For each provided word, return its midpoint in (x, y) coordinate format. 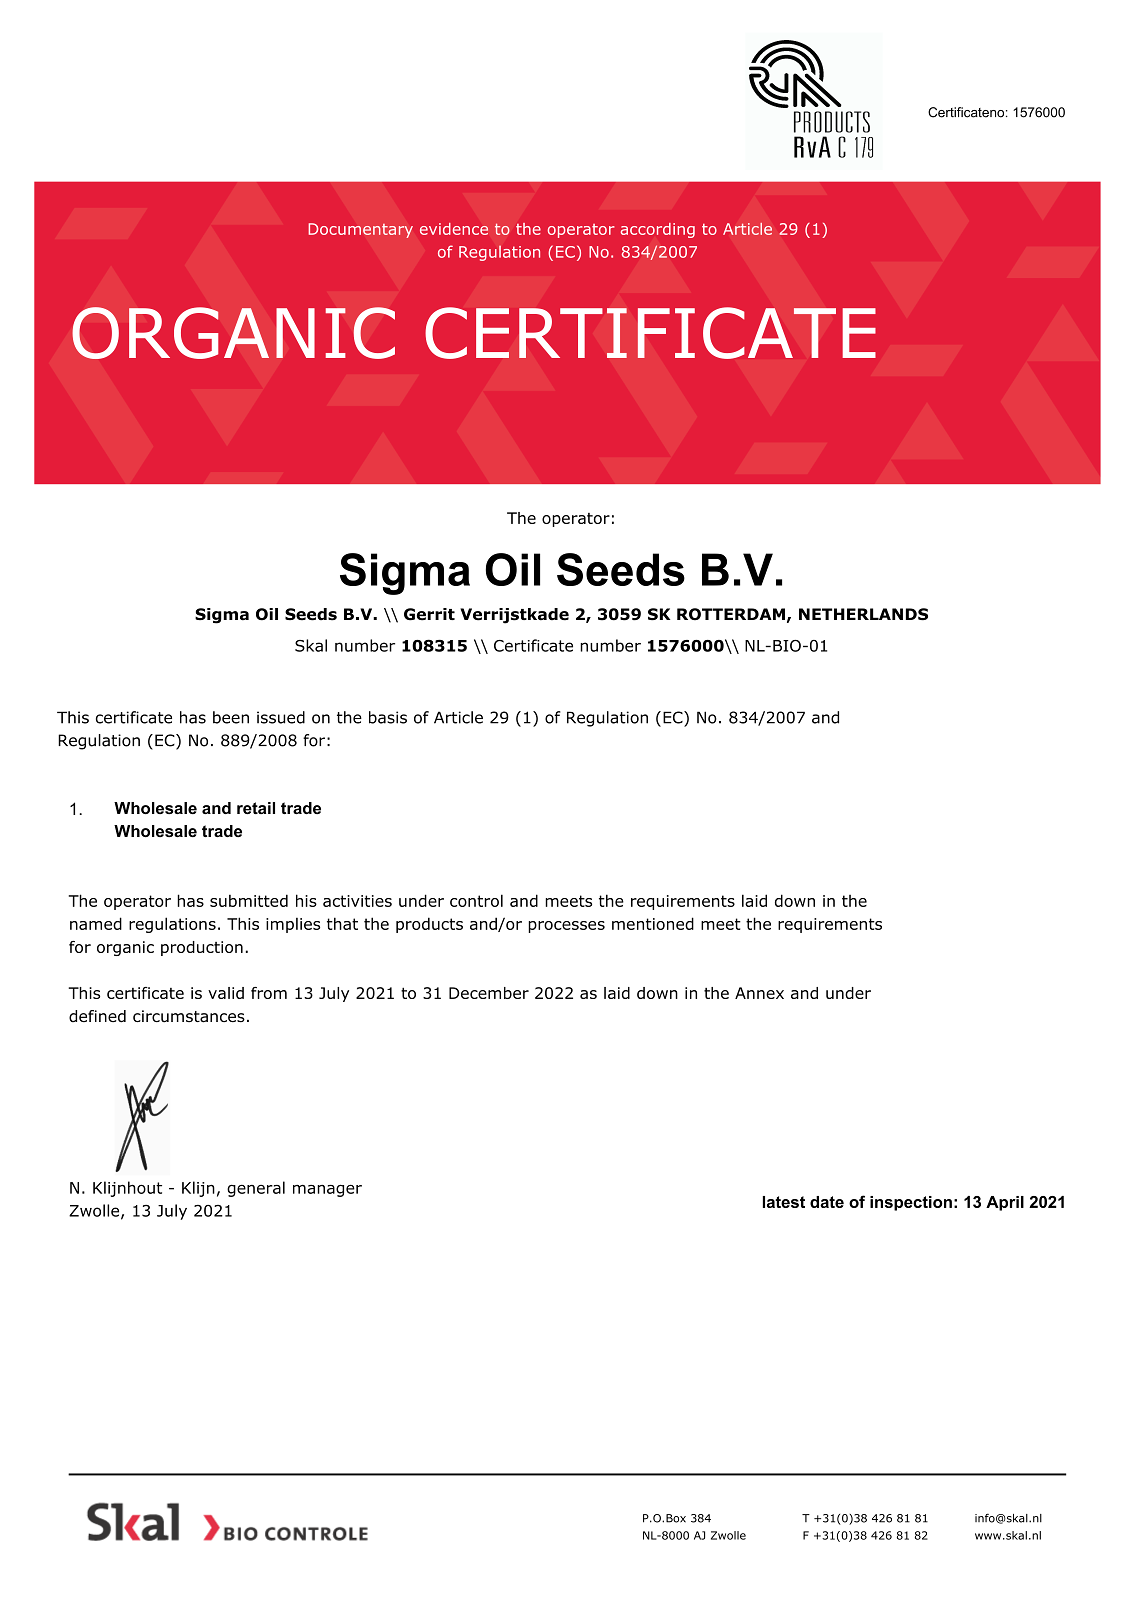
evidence (454, 229)
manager (327, 1190)
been (231, 717)
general (256, 1189)
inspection (911, 1203)
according (658, 230)
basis (388, 717)
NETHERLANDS (863, 614)
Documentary (360, 230)
